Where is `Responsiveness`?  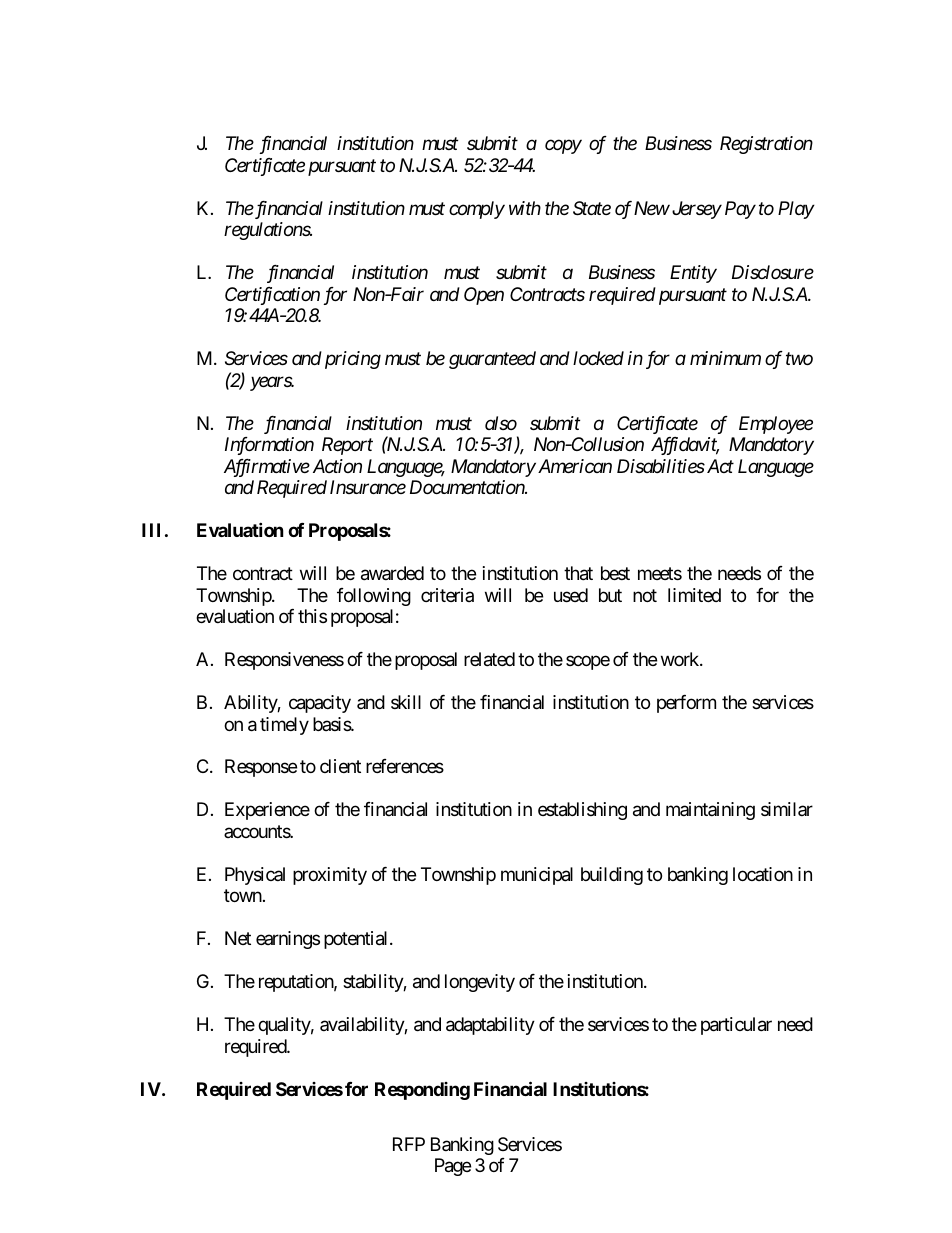
Responsiveness is located at coordinates (284, 661).
